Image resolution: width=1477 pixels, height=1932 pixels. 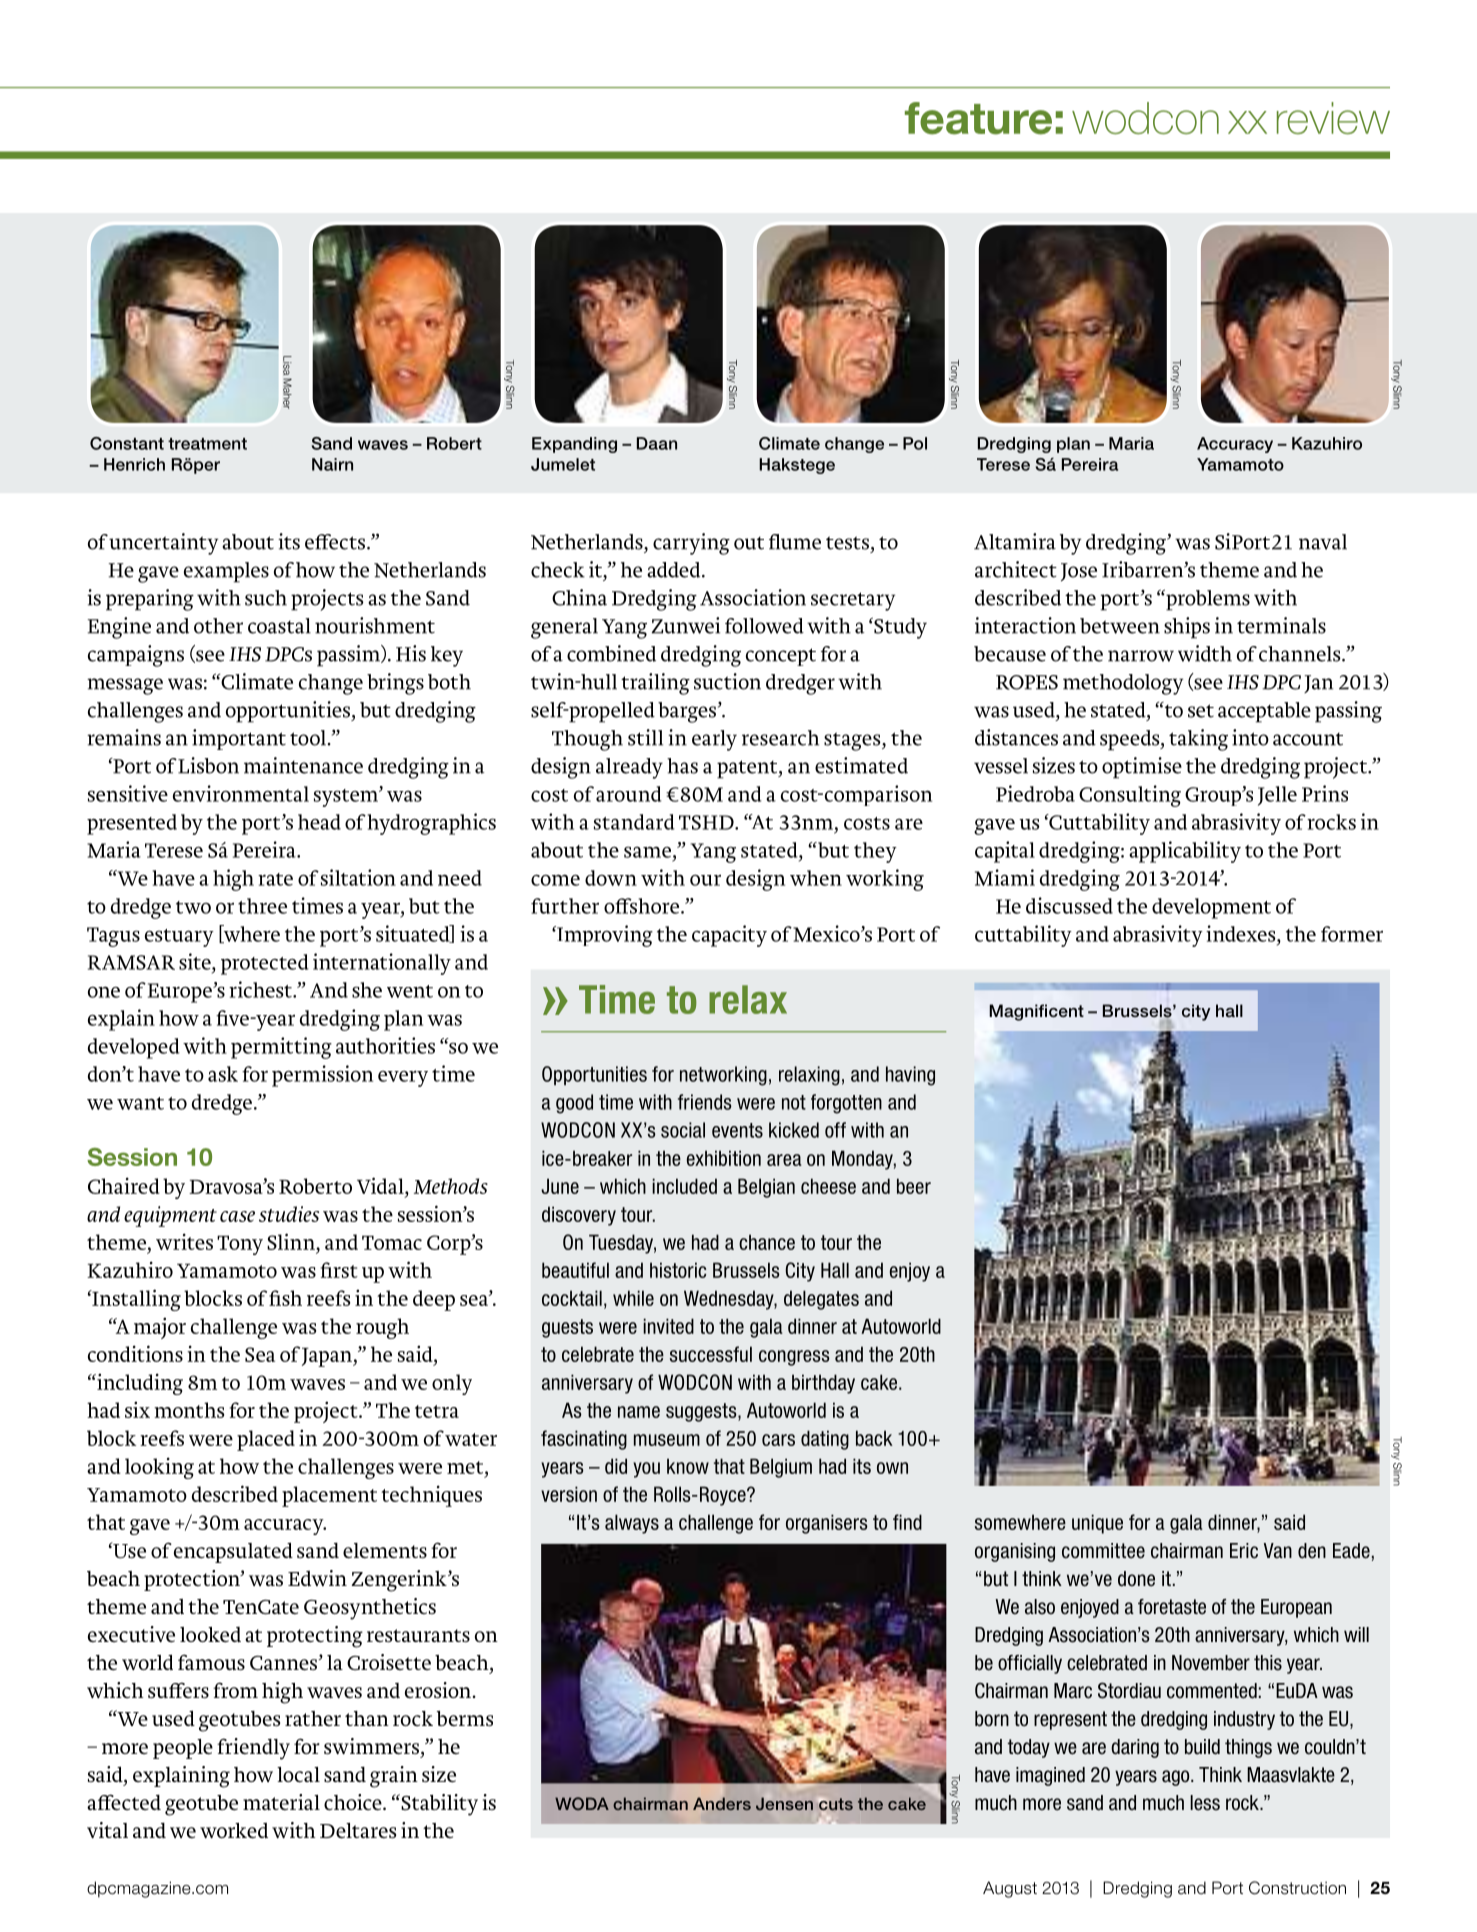 I want to click on problems, so click(x=1207, y=600).
